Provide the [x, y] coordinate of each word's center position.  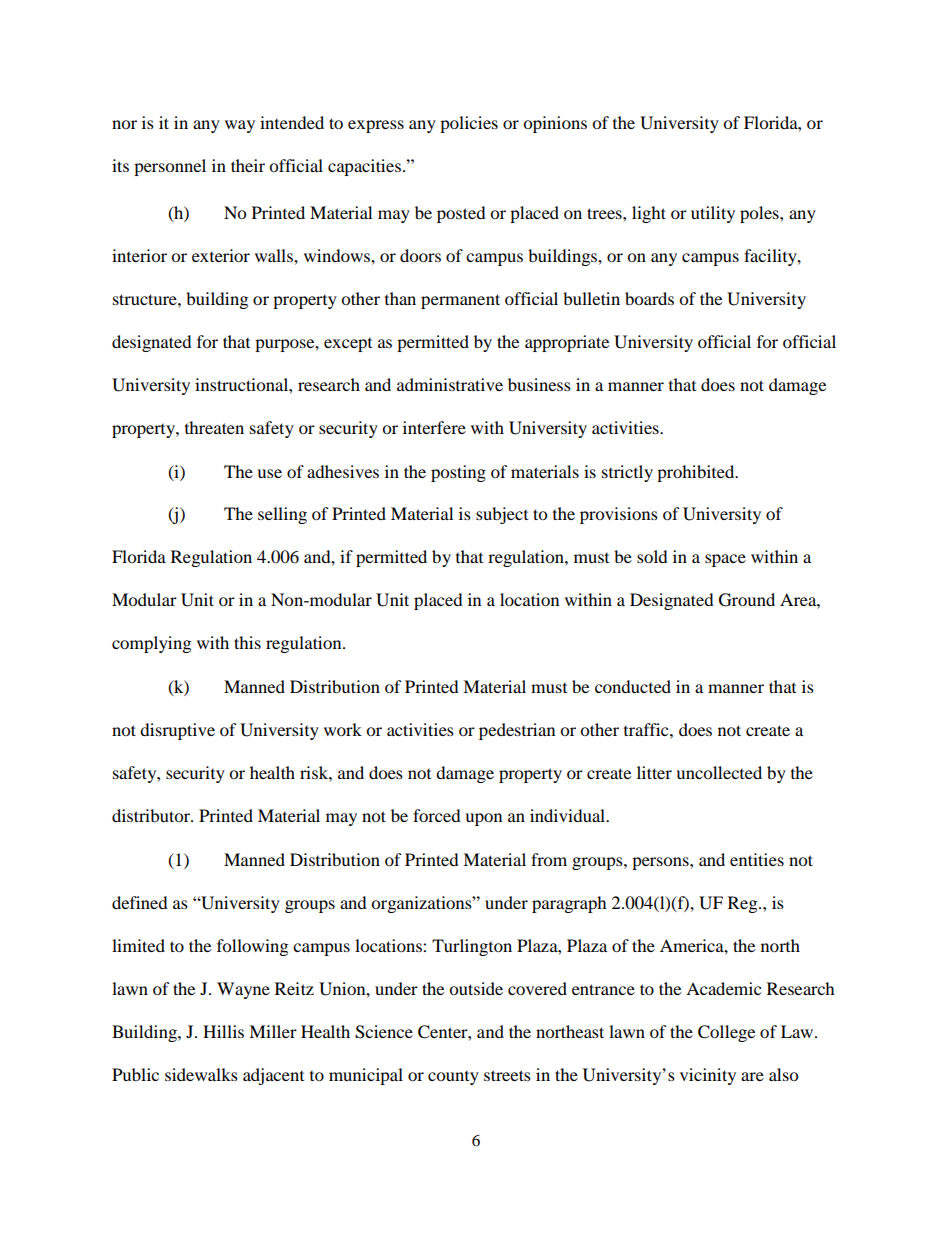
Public [135, 1074]
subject [502, 515]
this [247, 642]
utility [713, 214]
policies [469, 124]
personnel [170, 167]
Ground [747, 600]
